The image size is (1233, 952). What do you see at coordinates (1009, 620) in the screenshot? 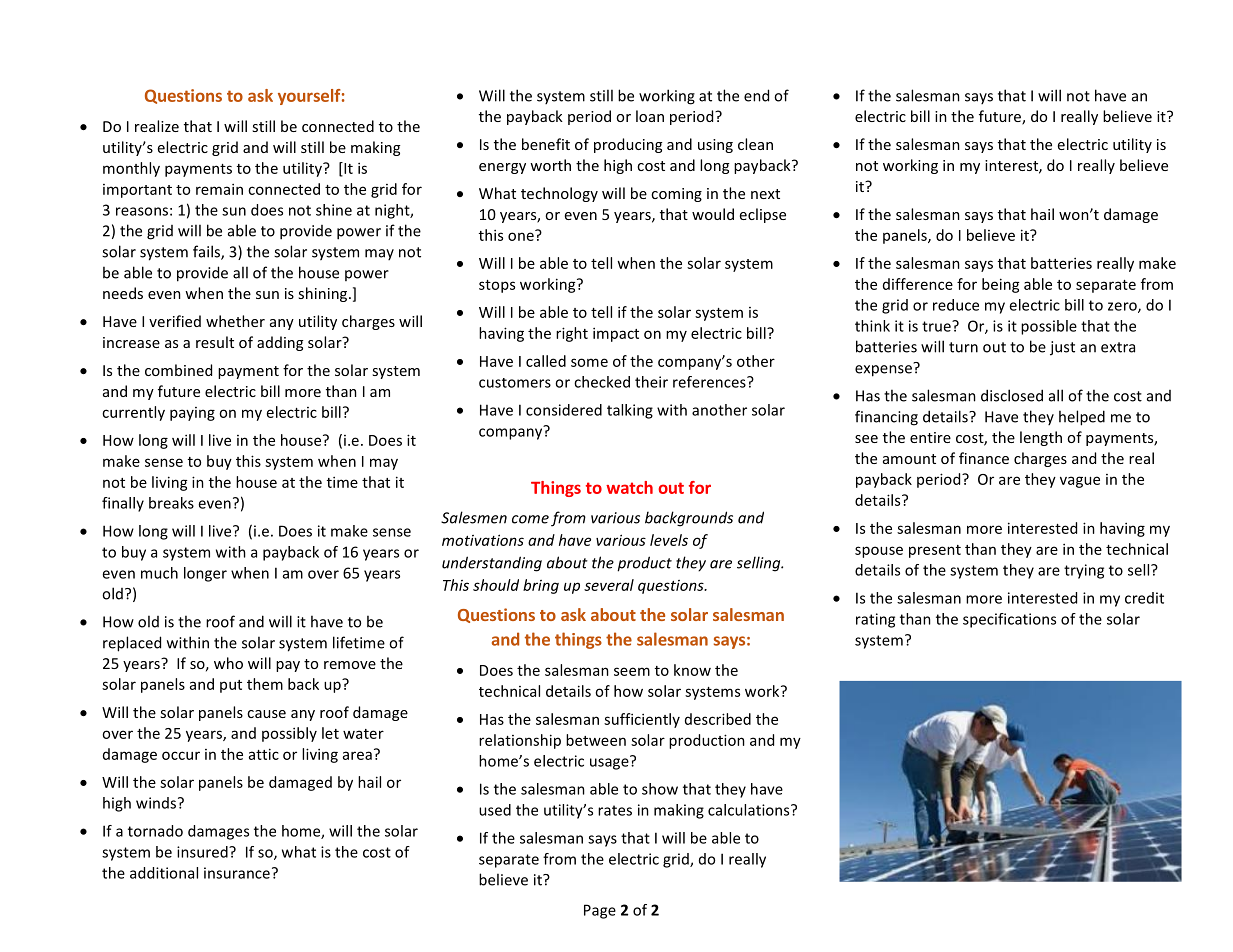
I see `specifications` at bounding box center [1009, 620].
